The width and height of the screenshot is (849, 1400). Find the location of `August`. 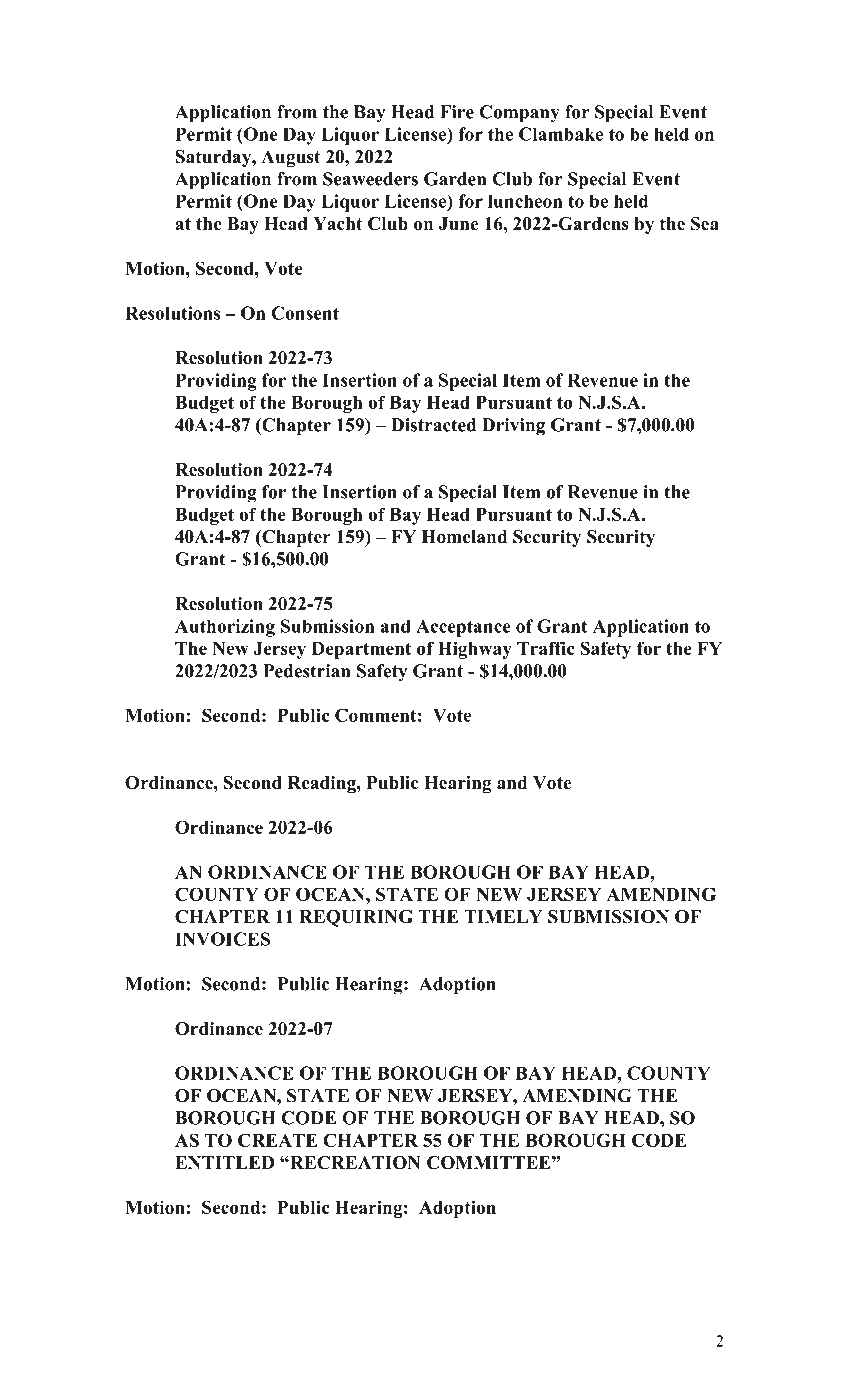

August is located at coordinates (291, 158).
